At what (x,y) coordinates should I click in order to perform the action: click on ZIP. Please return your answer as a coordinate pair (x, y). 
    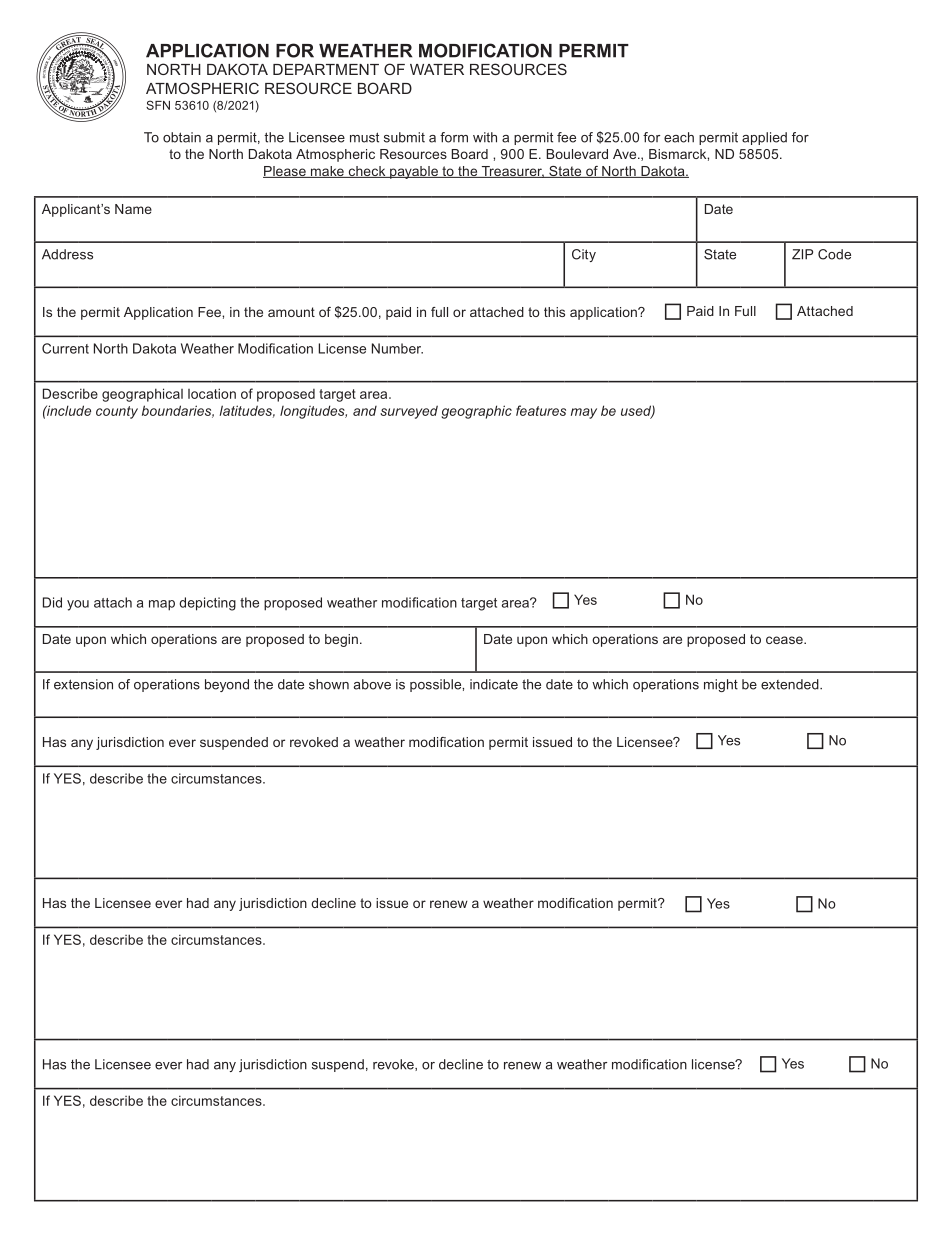
    Looking at the image, I should click on (802, 254).
